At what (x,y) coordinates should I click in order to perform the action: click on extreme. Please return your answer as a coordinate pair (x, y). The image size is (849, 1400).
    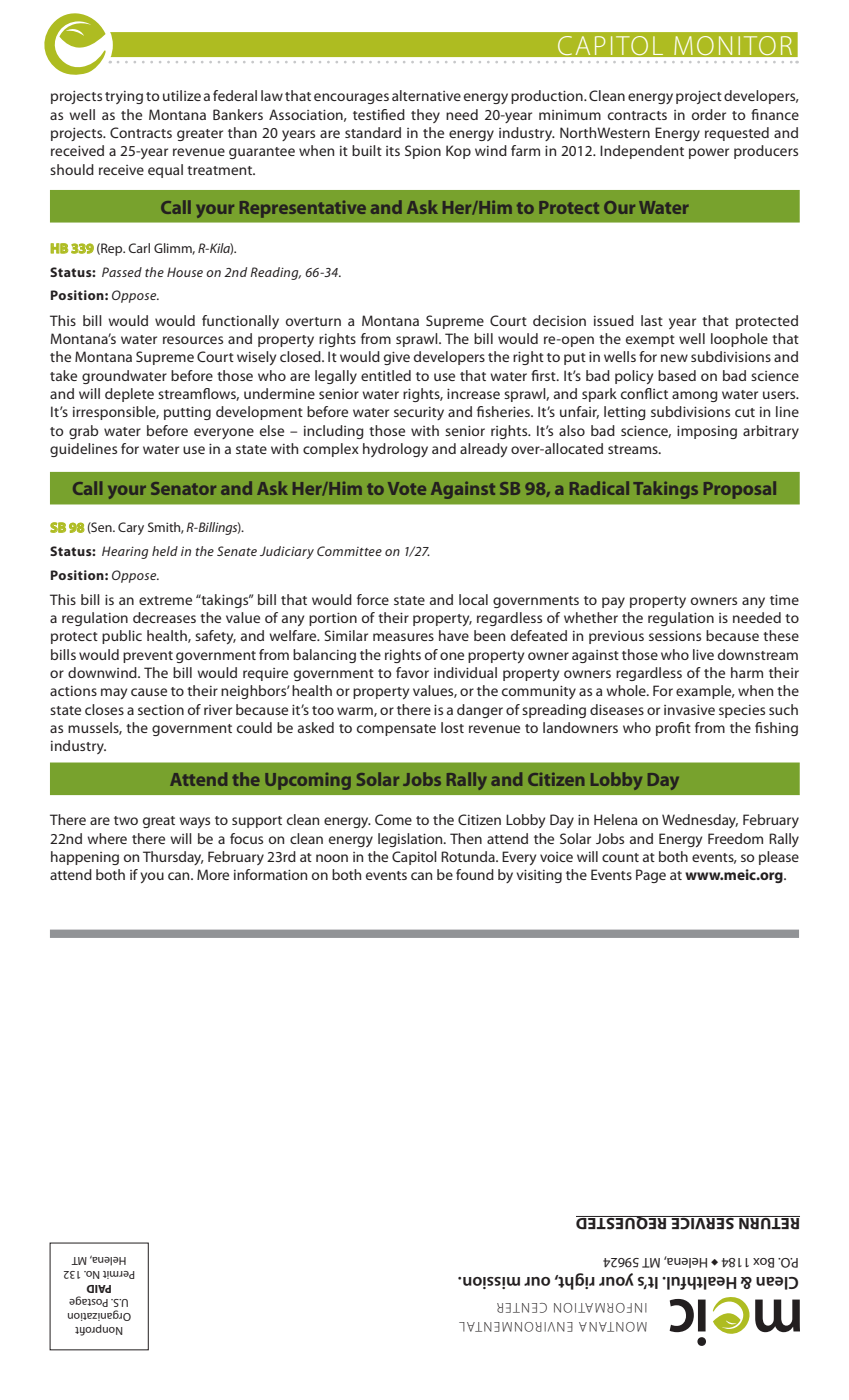
    Looking at the image, I should click on (165, 600).
